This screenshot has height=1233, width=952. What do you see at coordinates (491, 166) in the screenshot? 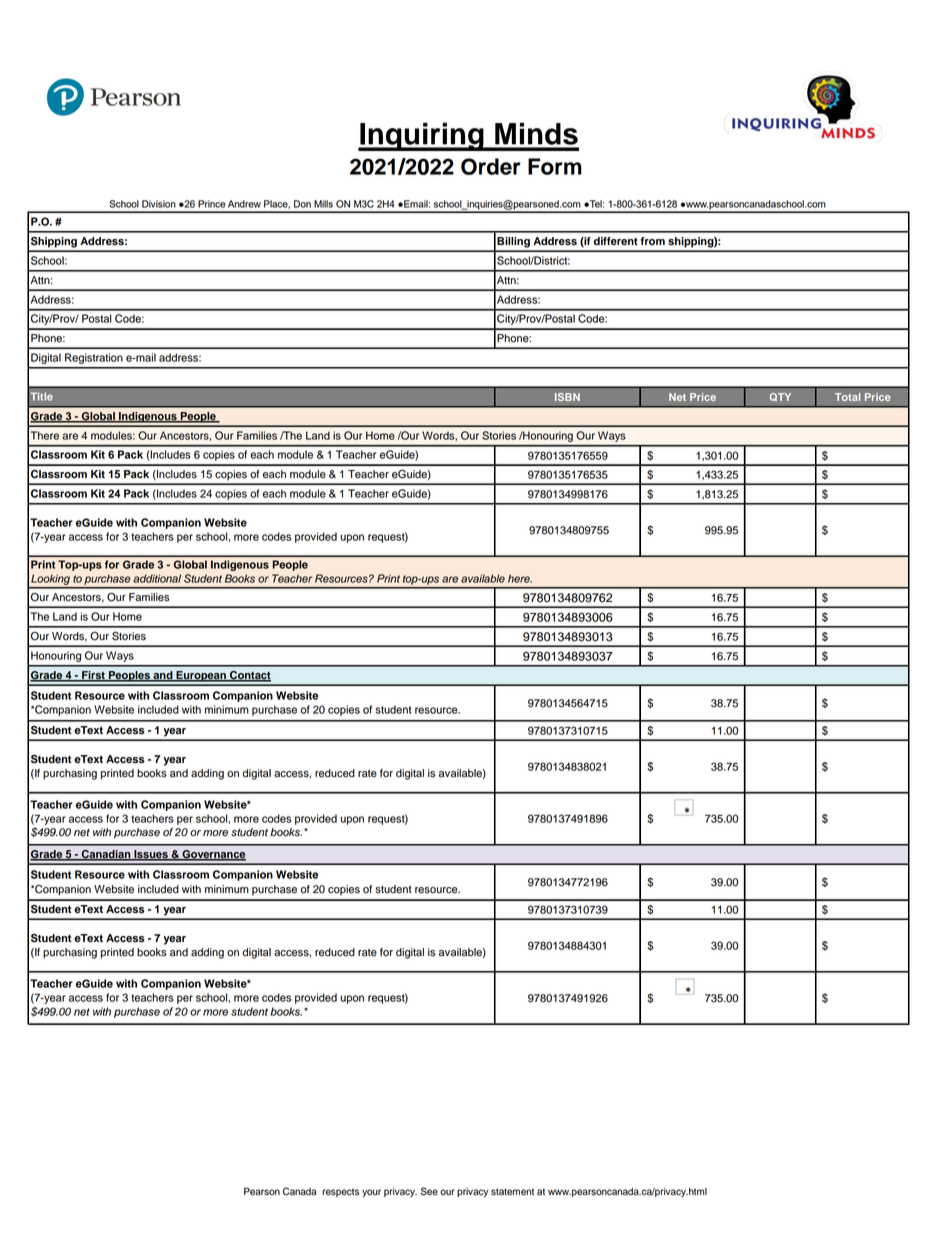
I see `Order` at bounding box center [491, 166].
